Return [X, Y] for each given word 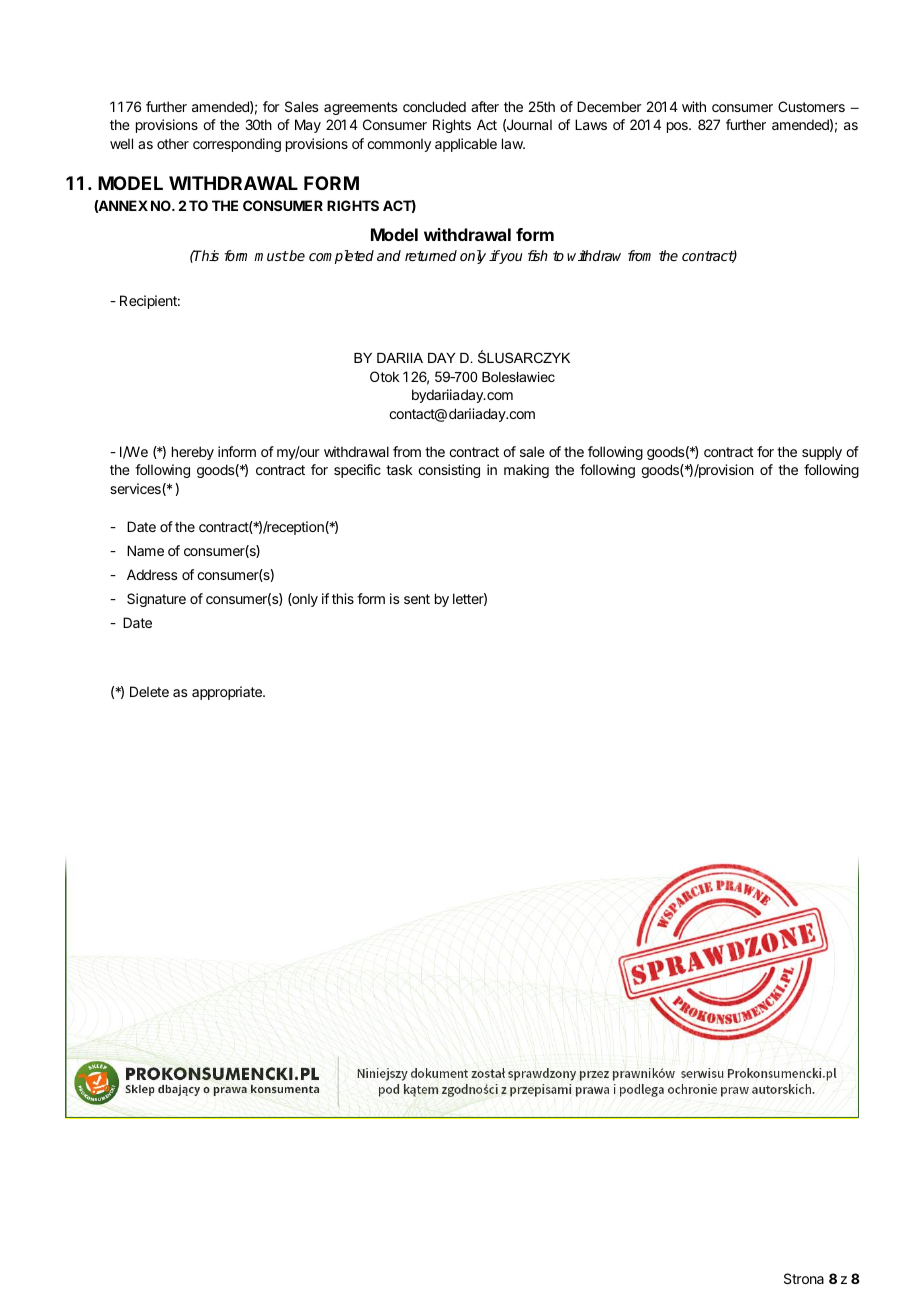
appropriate [228, 693]
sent [417, 599]
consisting [449, 471]
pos [678, 127]
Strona [804, 1278]
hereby [193, 453]
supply [822, 453]
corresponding [237, 145]
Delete [149, 691]
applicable [466, 145]
